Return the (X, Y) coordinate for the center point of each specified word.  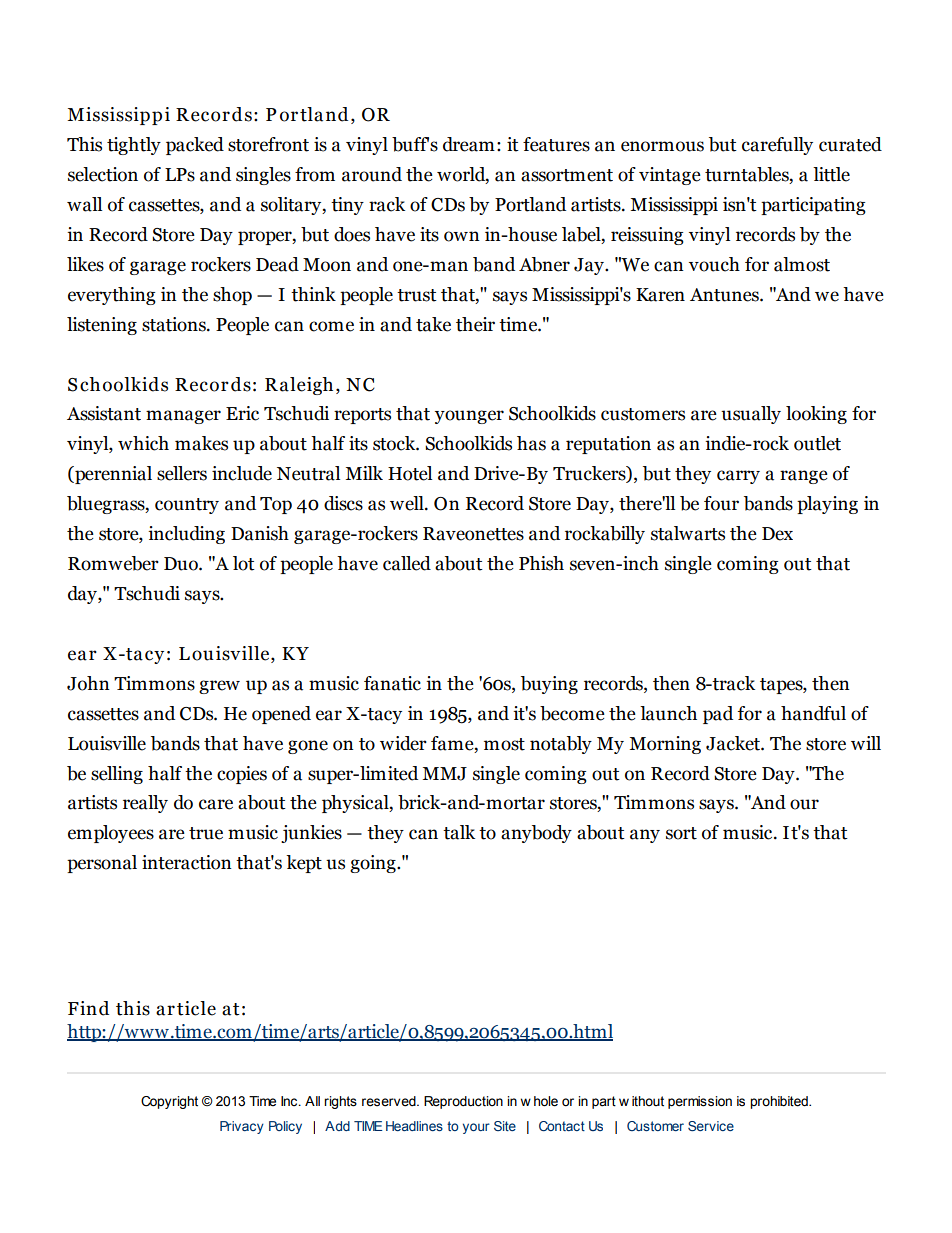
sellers (182, 473)
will (866, 743)
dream (469, 144)
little (831, 174)
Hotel (410, 473)
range (804, 477)
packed (195, 146)
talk (459, 832)
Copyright (169, 1102)
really (145, 804)
